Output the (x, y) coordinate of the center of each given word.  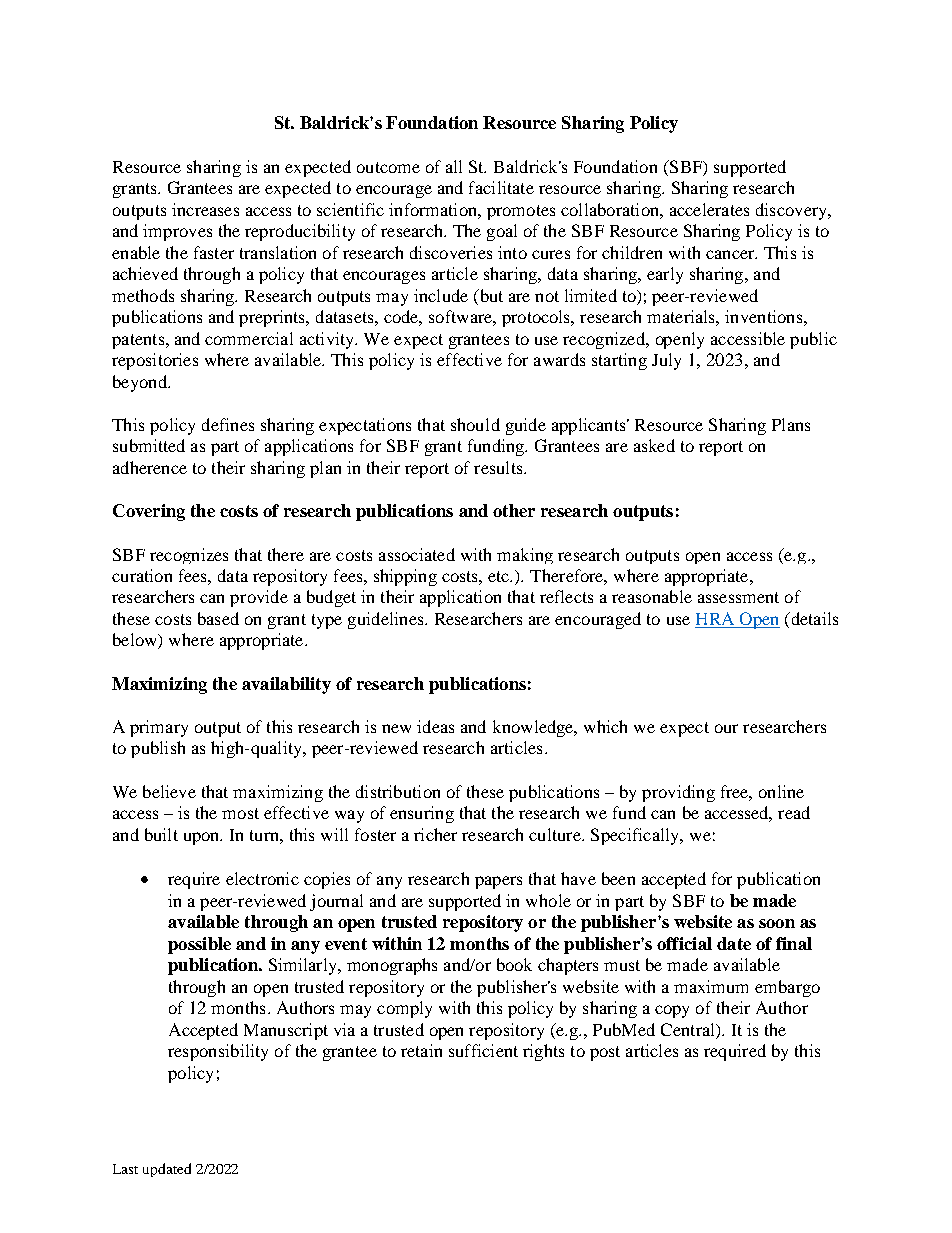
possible (199, 945)
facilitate (501, 187)
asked (654, 445)
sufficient (483, 1050)
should (475, 424)
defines (228, 424)
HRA (715, 618)
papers (498, 882)
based (218, 618)
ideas (435, 726)
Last (125, 1169)
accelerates (709, 209)
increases (205, 209)
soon (777, 923)
